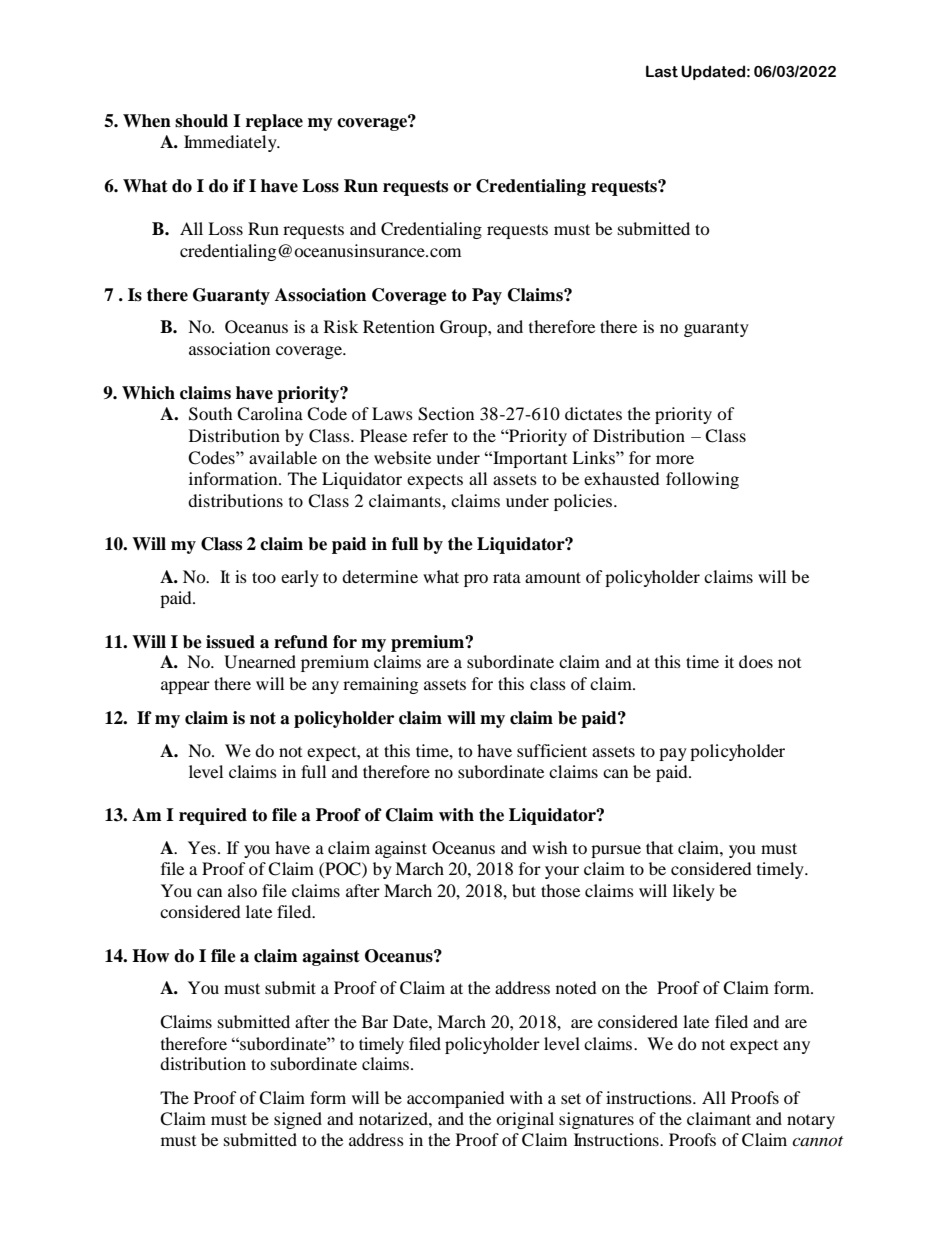 This screenshot has height=1233, width=952. I want to click on signed, so click(298, 1120).
